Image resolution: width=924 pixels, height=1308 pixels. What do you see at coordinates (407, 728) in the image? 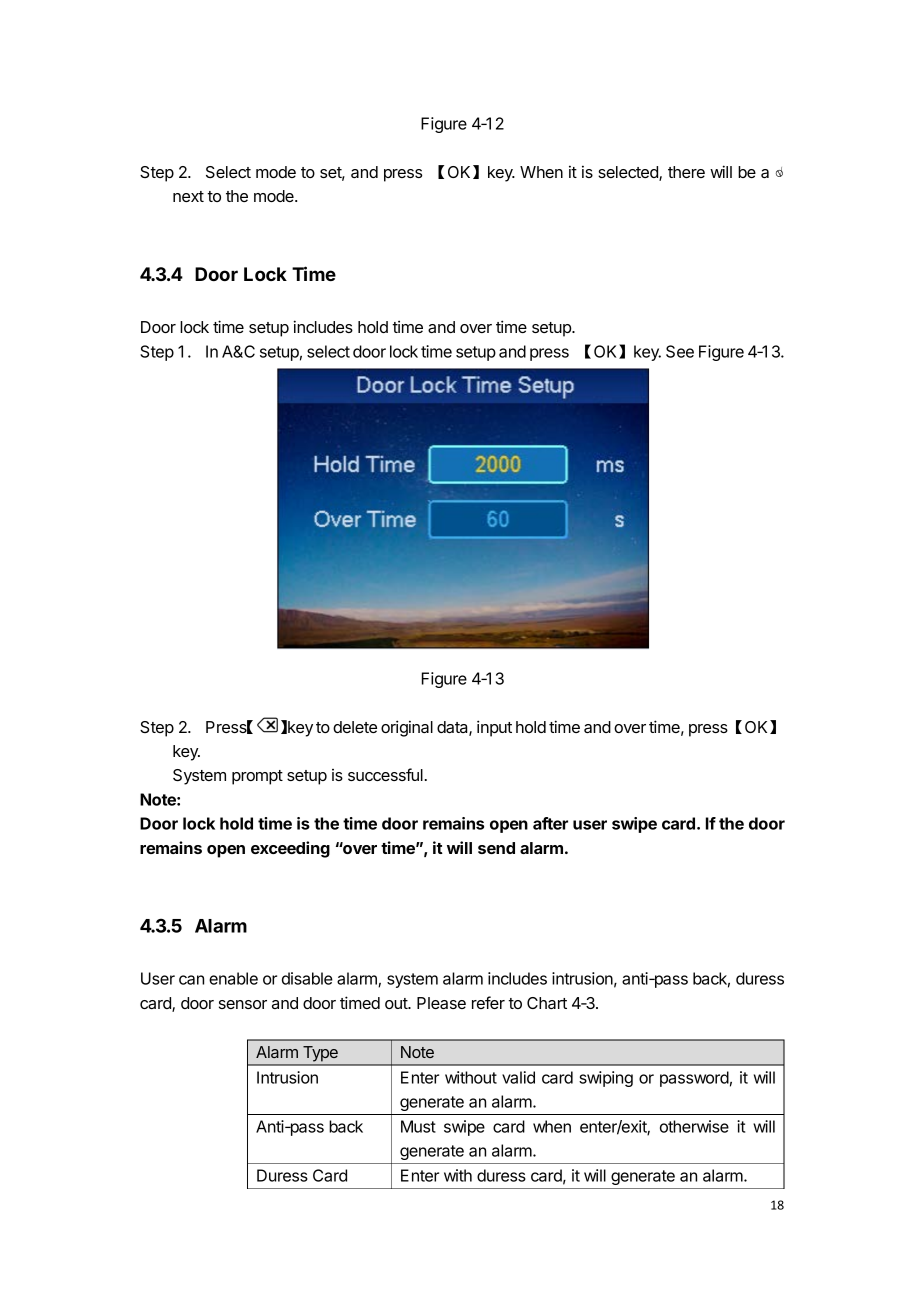
I see `original` at bounding box center [407, 728].
